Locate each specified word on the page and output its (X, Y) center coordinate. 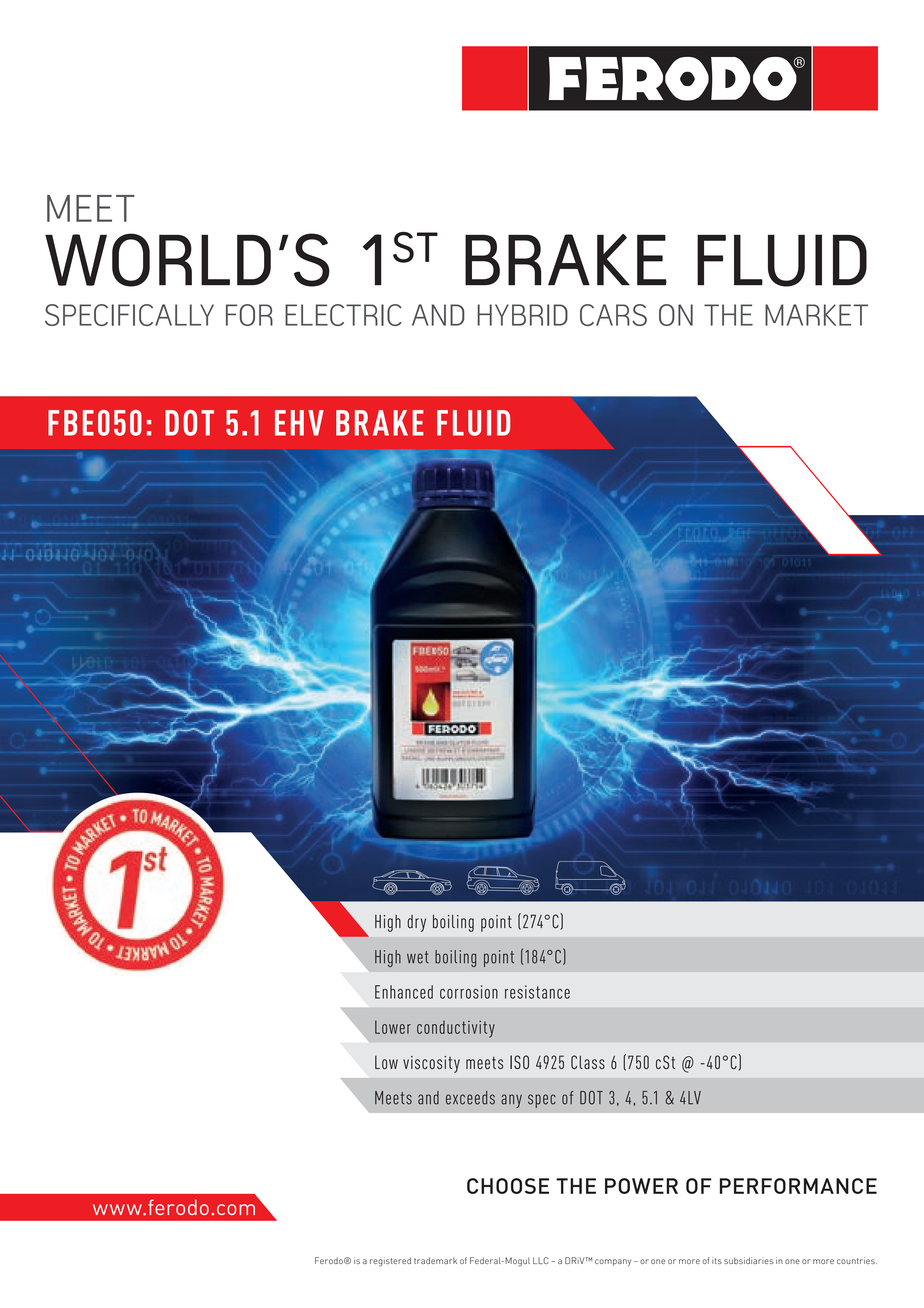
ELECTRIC (343, 315)
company (613, 1262)
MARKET (816, 315)
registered (390, 1262)
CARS (613, 315)
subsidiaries (748, 1260)
